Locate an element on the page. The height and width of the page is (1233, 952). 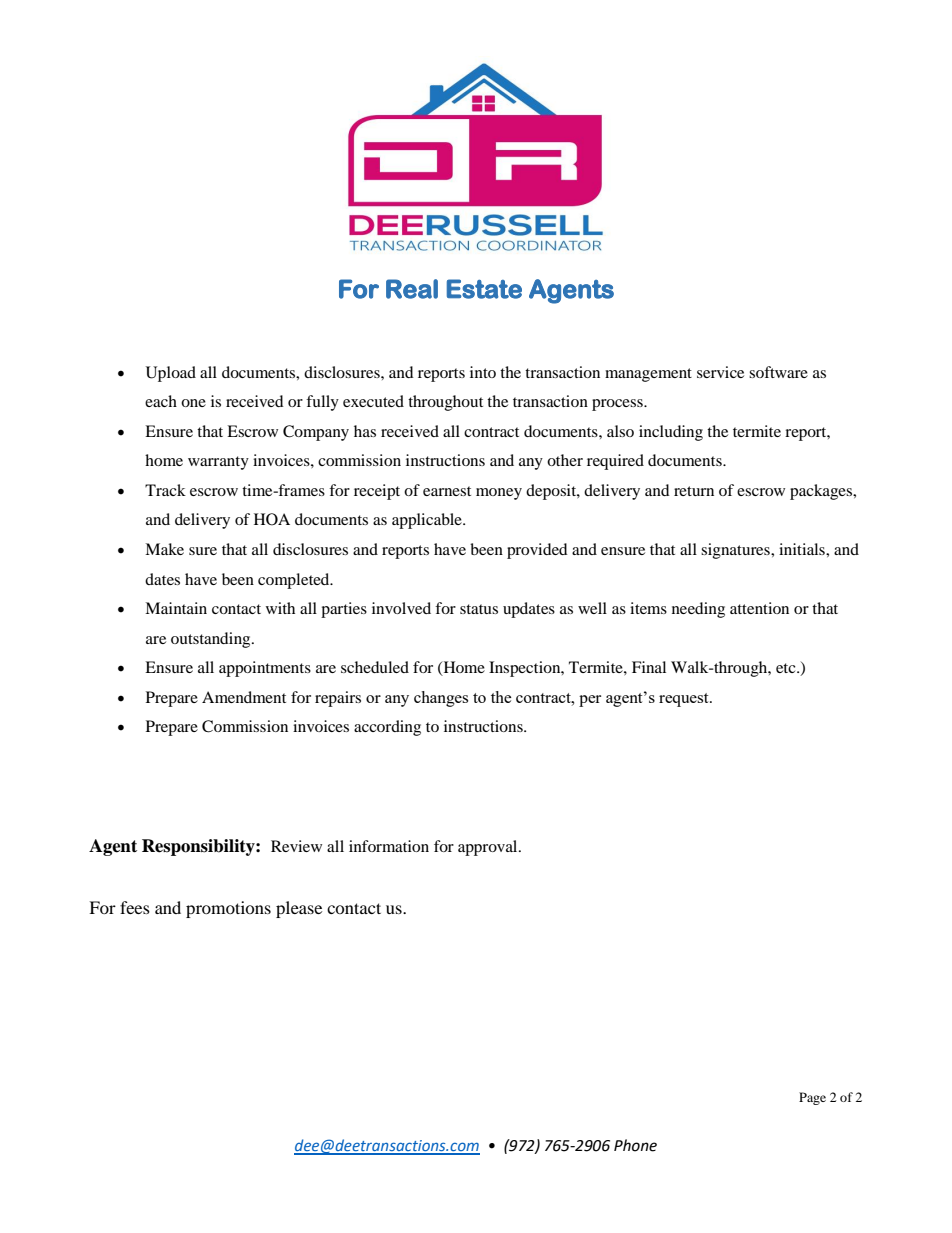
Page is located at coordinates (812, 1098).
